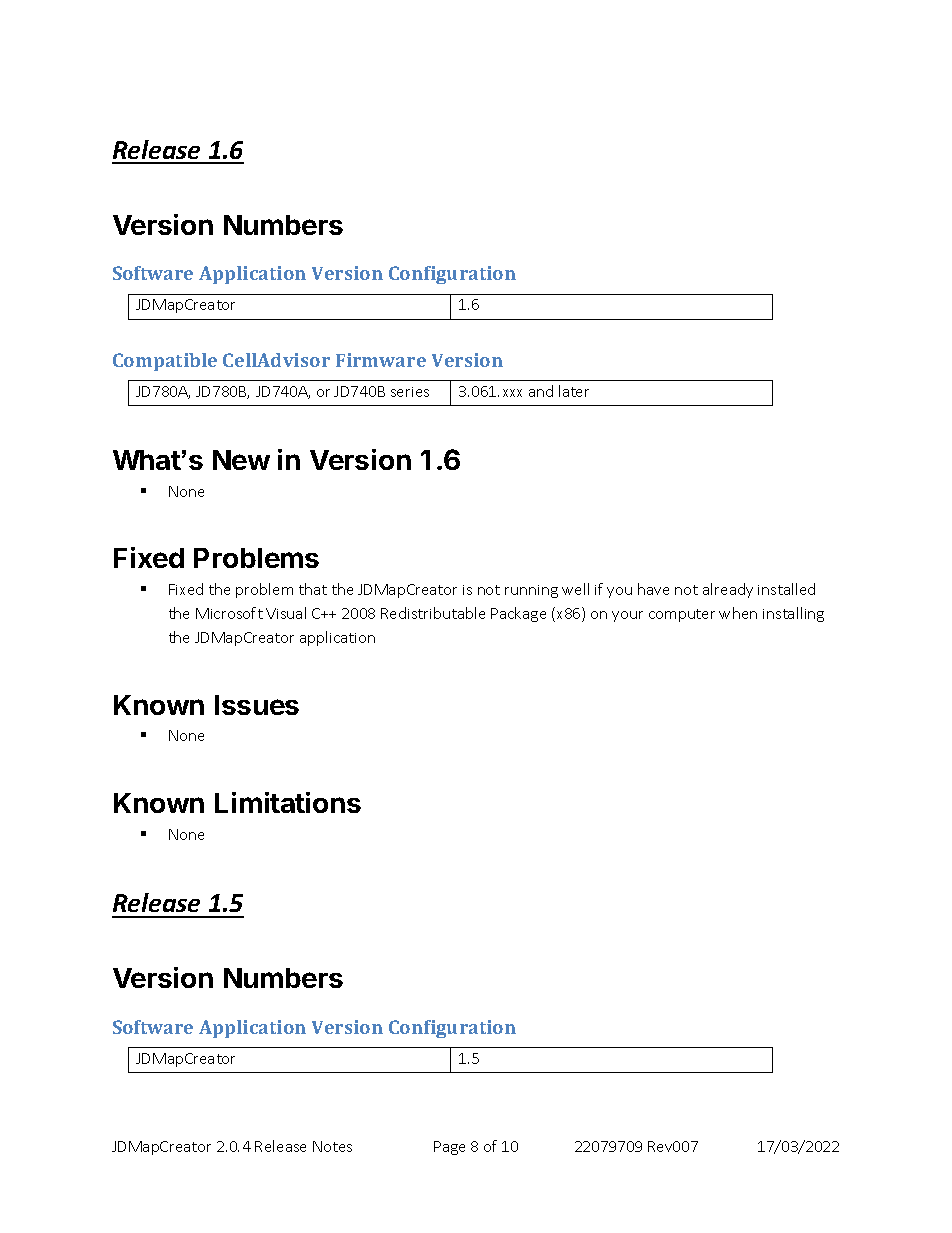  What do you see at coordinates (257, 705) in the document?
I see `Issues` at bounding box center [257, 705].
